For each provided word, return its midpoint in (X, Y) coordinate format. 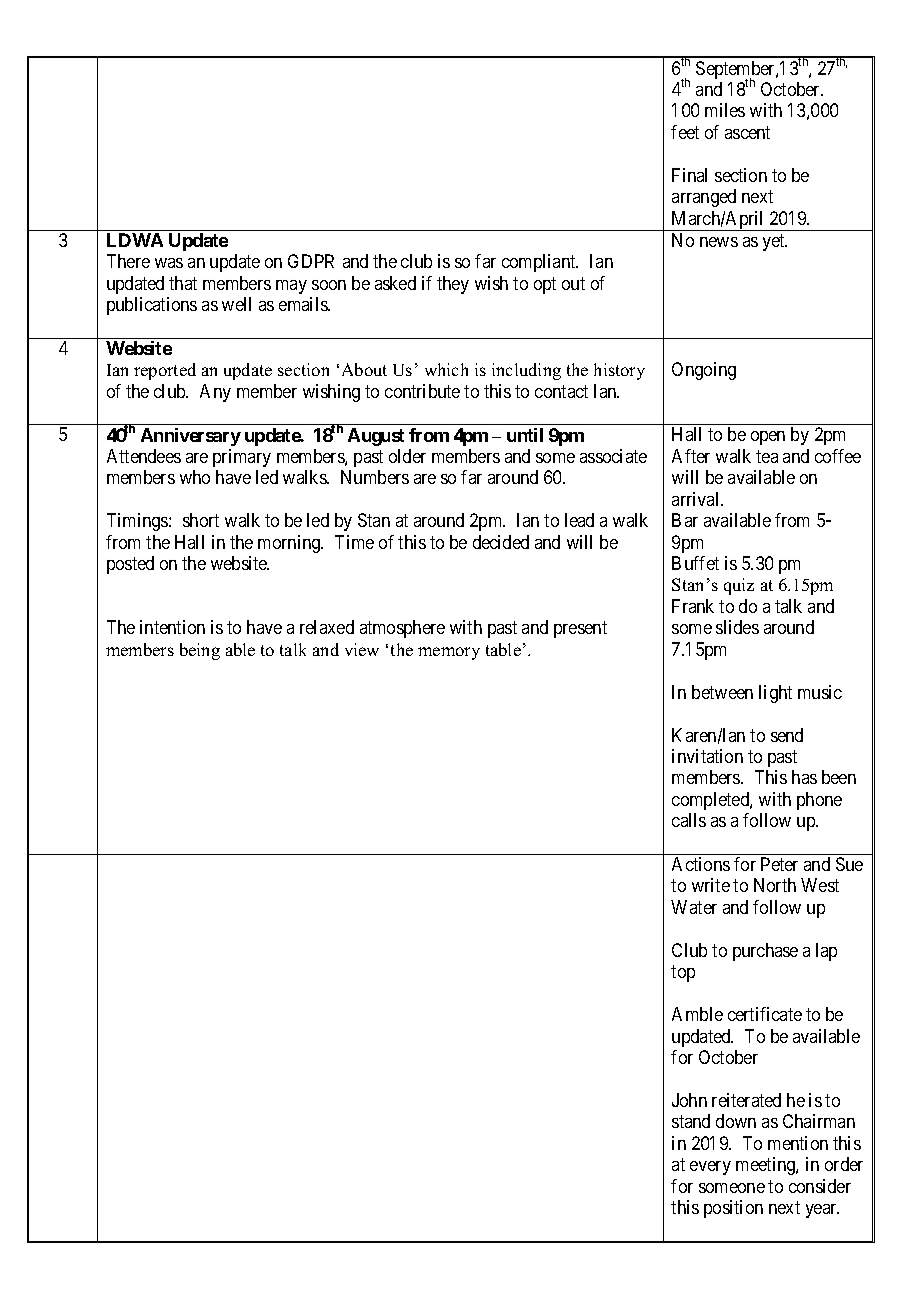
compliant (540, 263)
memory (449, 653)
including (526, 371)
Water (694, 907)
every (710, 1168)
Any (215, 393)
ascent (747, 132)
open (768, 438)
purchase (765, 952)
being (200, 651)
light (775, 694)
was (169, 263)
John (689, 1100)
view (362, 649)
